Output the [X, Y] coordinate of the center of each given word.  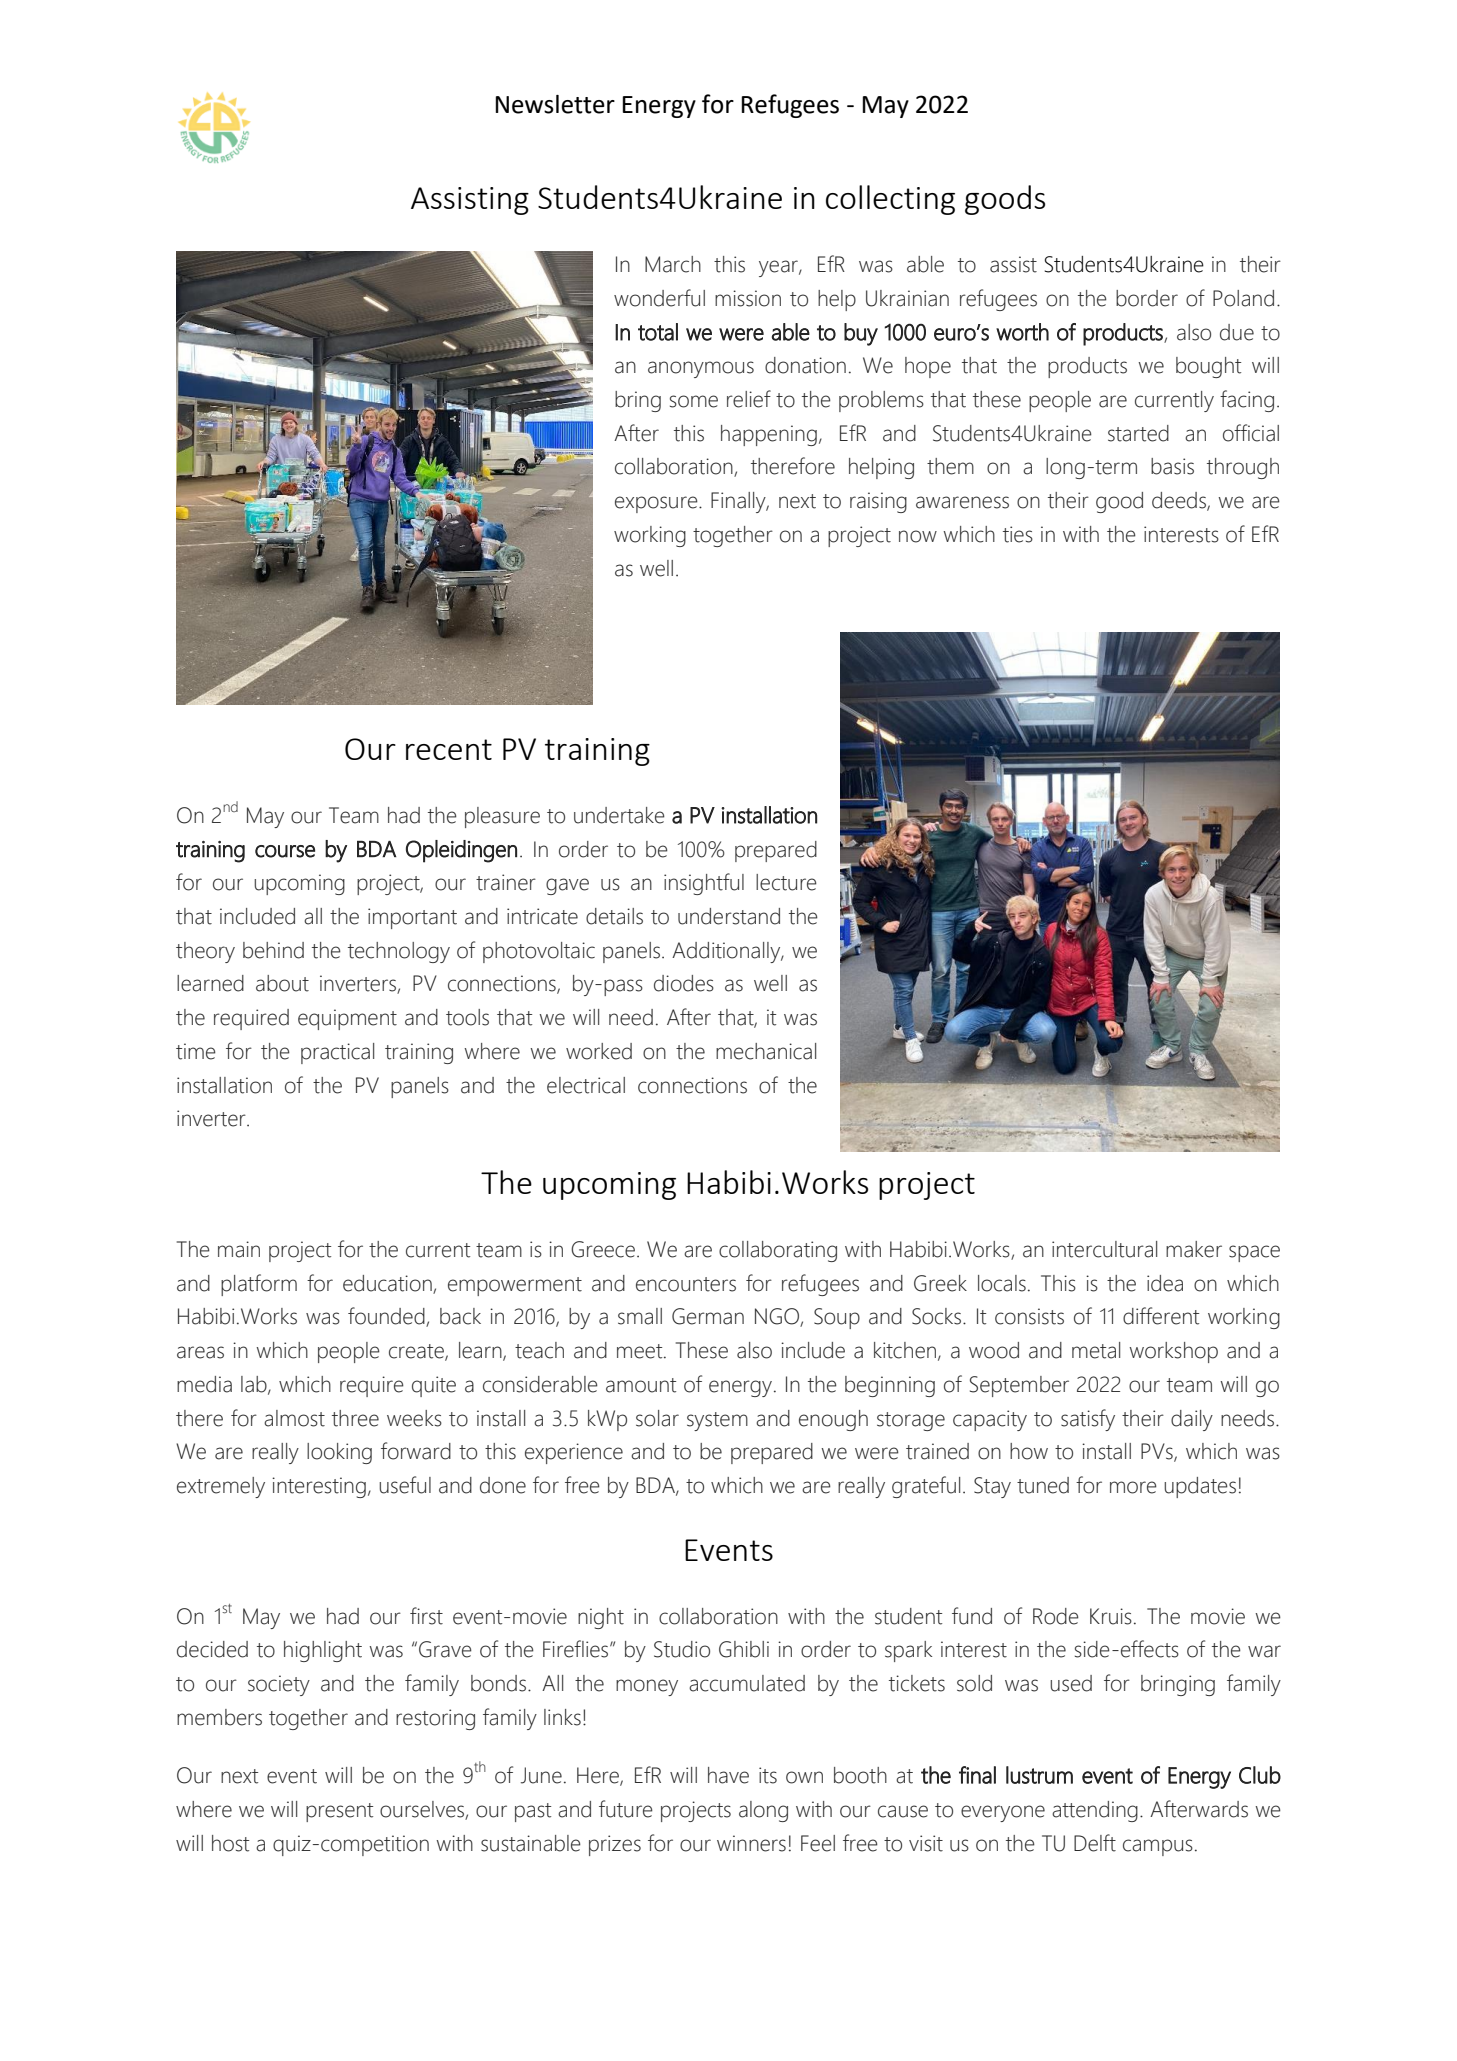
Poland [1243, 298]
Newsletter [555, 104]
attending [1095, 1811]
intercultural [1104, 1249]
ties [1018, 534]
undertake [619, 815]
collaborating [778, 1251]
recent [449, 749]
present [339, 1812]
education [387, 1283]
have [728, 1775]
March [673, 264]
